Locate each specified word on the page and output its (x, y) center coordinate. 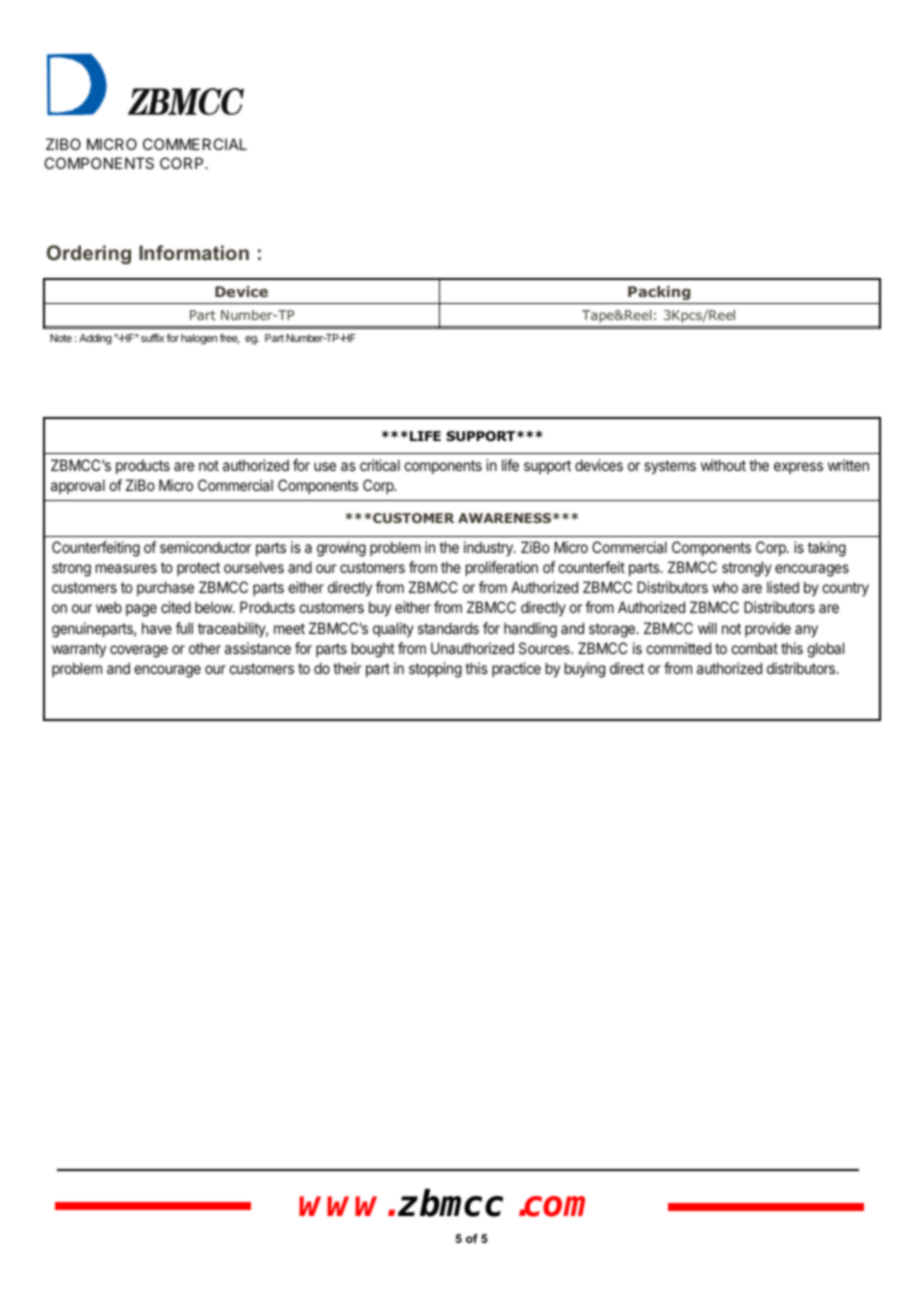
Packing (659, 293)
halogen (199, 339)
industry (489, 548)
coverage (139, 651)
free (229, 339)
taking (827, 549)
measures (126, 568)
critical (380, 465)
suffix (152, 337)
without (723, 465)
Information (194, 252)
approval (78, 486)
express (798, 468)
